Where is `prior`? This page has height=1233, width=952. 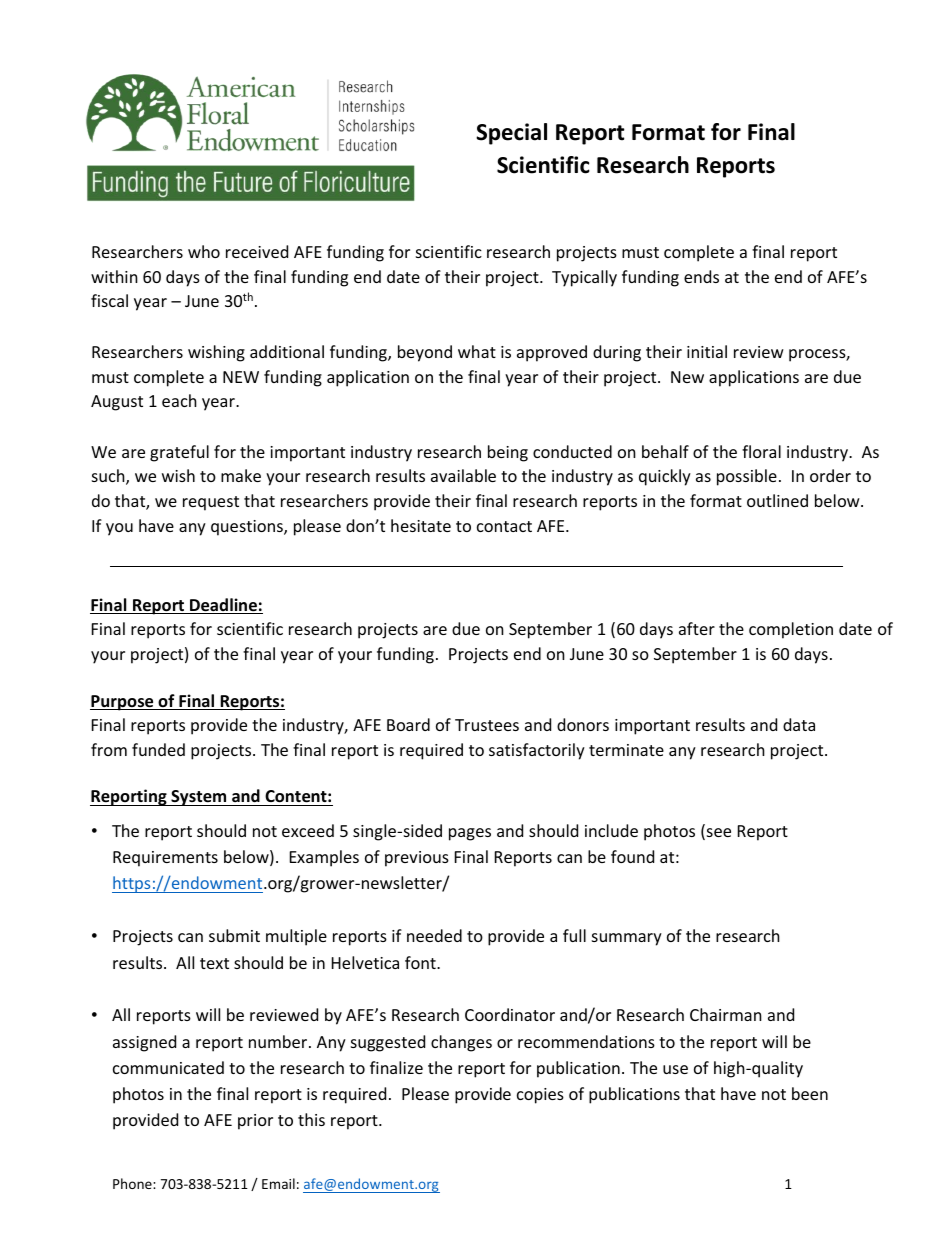
prior is located at coordinates (255, 1122).
